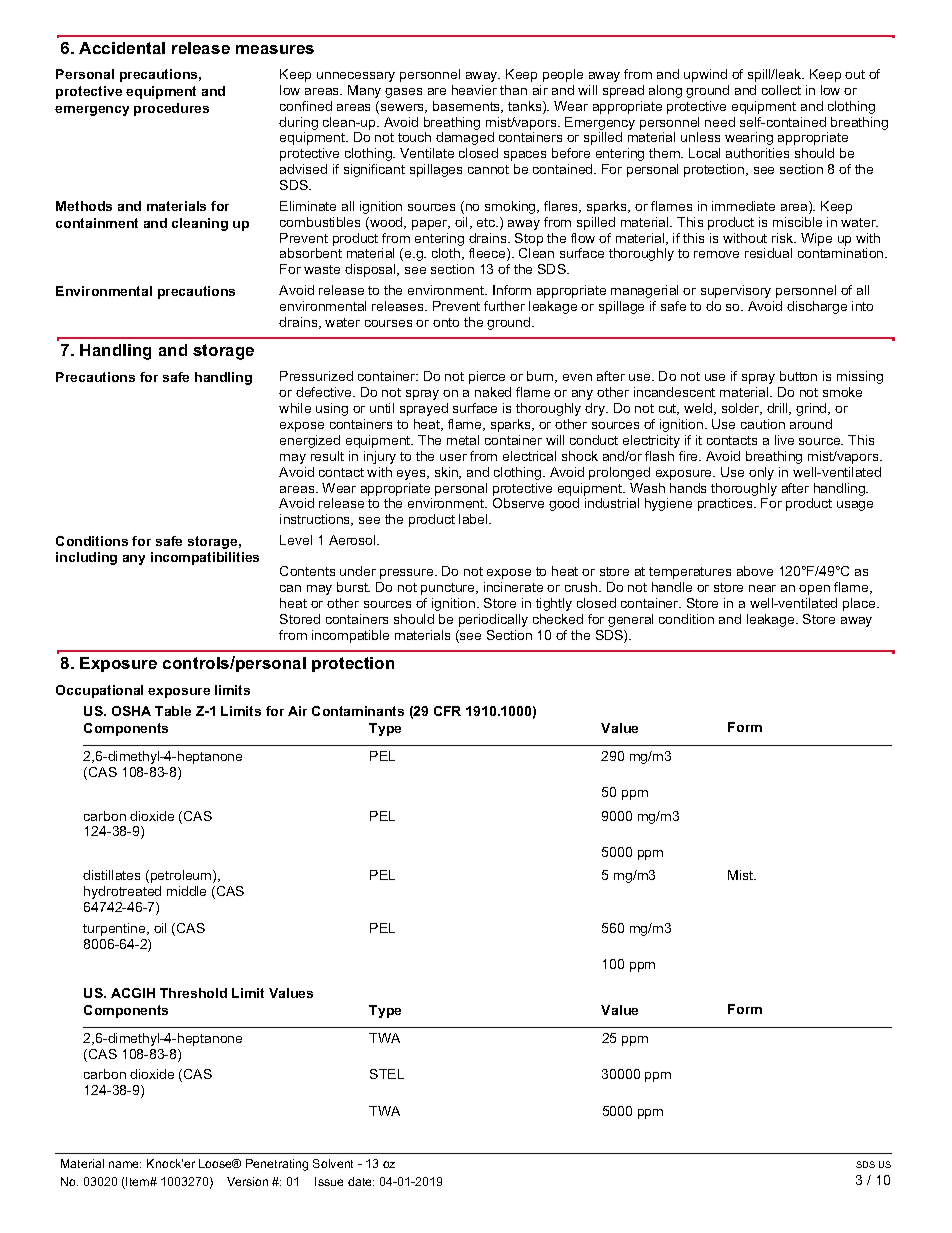 This screenshot has height=1233, width=952. What do you see at coordinates (447, 711) in the screenshot?
I see `CFR` at bounding box center [447, 711].
